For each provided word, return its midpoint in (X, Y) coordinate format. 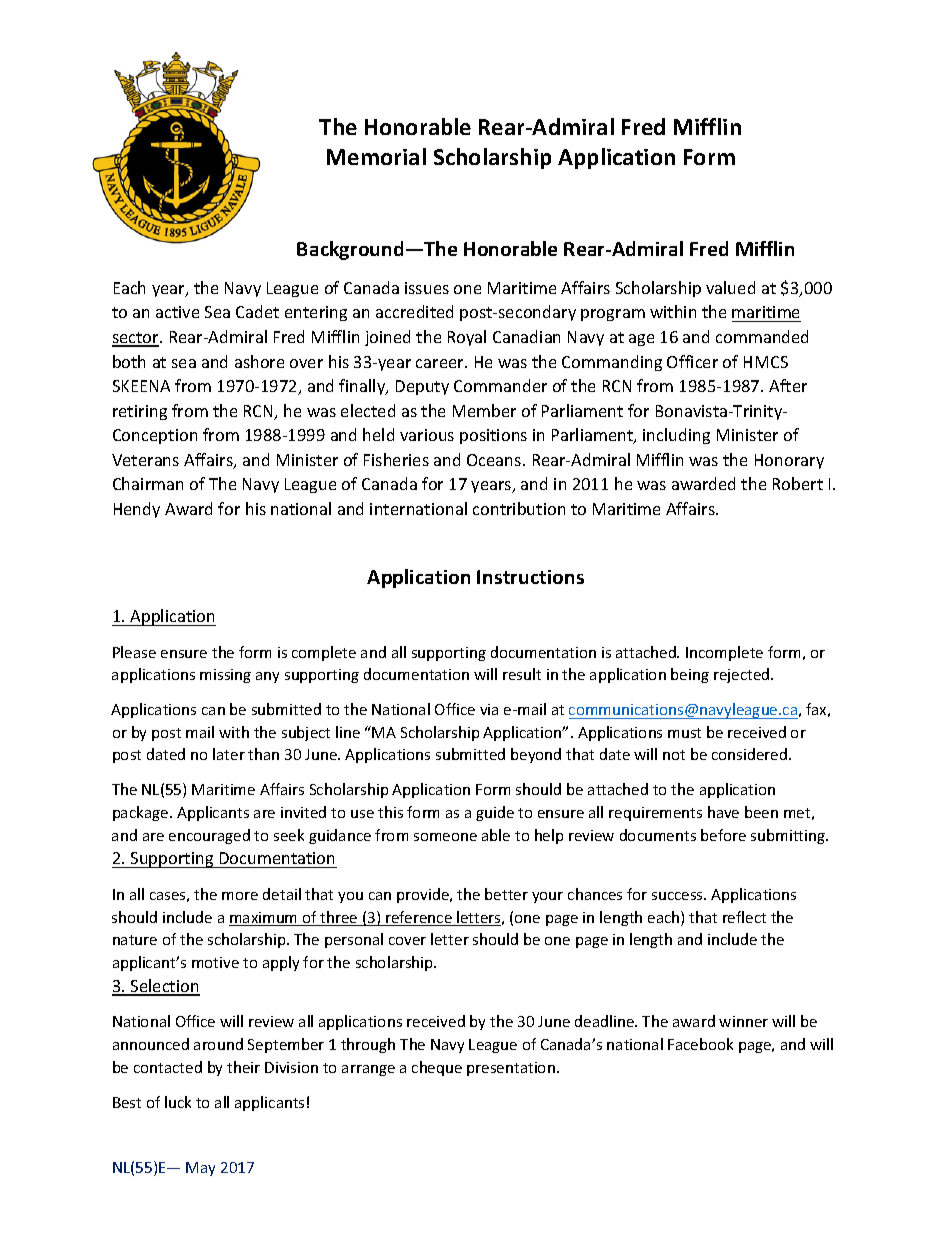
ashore (259, 361)
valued (730, 287)
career (441, 363)
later (229, 754)
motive (215, 962)
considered (751, 754)
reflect (744, 917)
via (489, 709)
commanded (762, 336)
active (177, 312)
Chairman (148, 483)
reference (419, 918)
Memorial (376, 156)
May (200, 1169)
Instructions (530, 577)
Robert (798, 483)
